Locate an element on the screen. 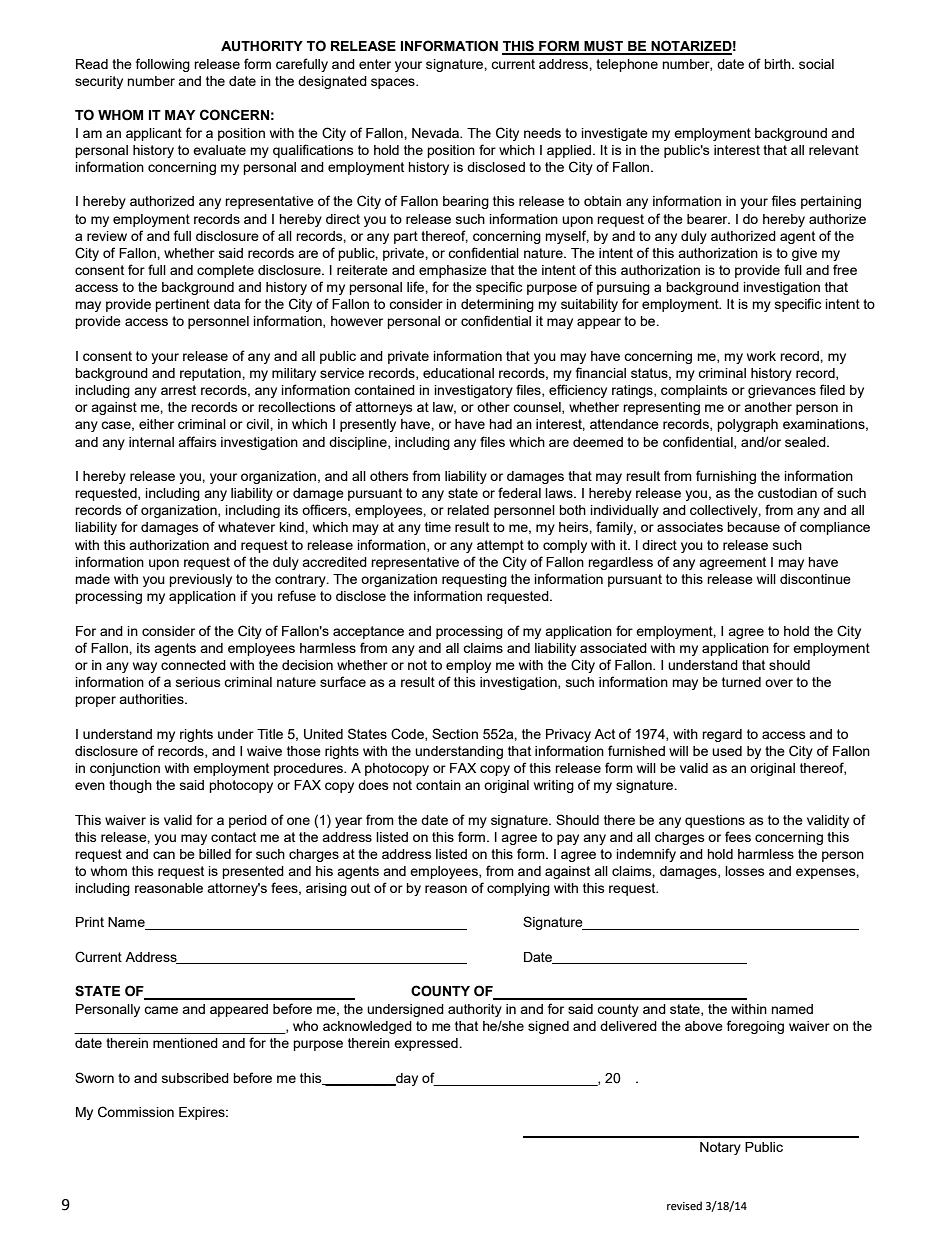  following is located at coordinates (163, 65).
